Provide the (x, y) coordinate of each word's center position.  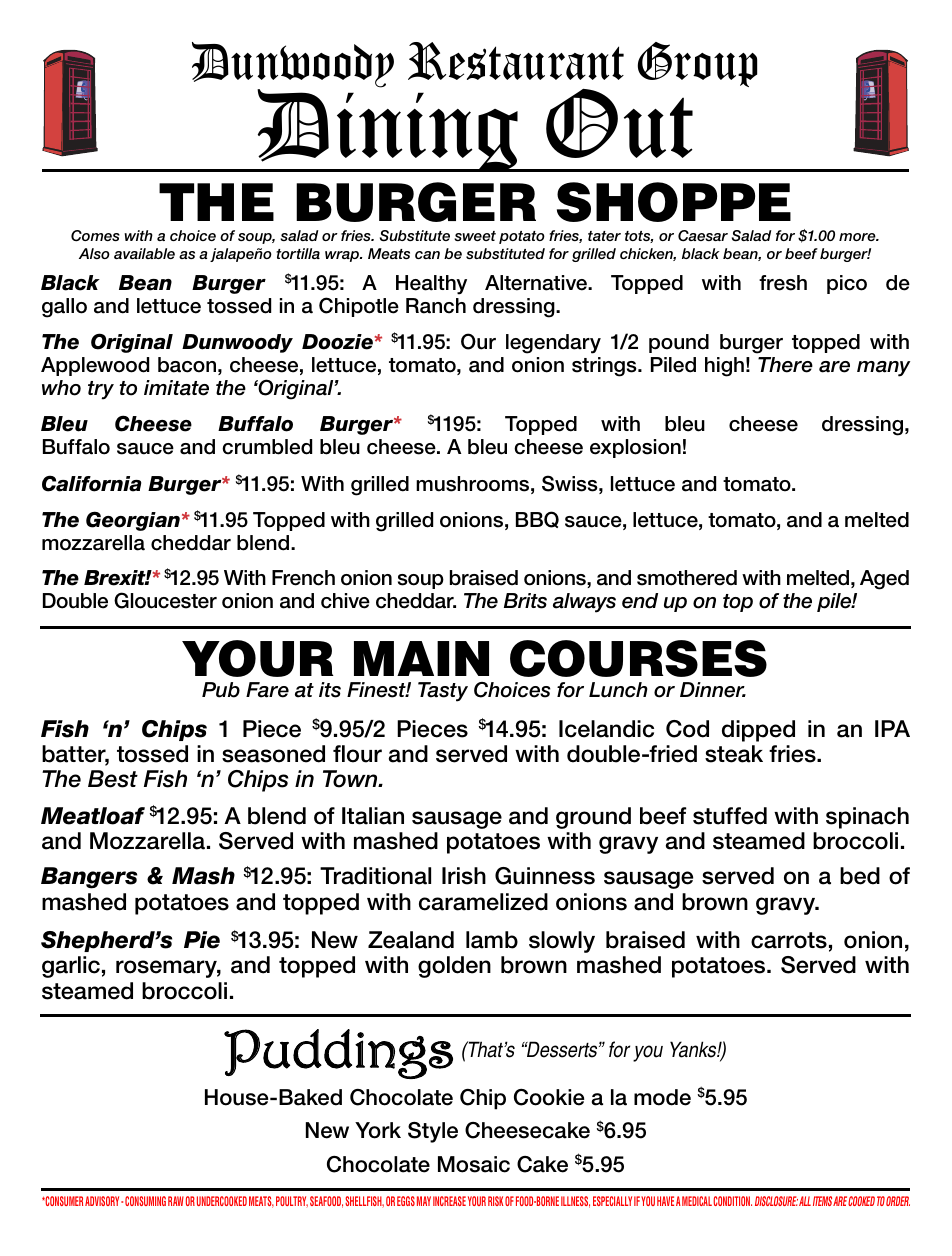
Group (697, 64)
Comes (95, 236)
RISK (495, 1201)
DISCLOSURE (776, 1201)
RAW (176, 1201)
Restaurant (516, 61)
